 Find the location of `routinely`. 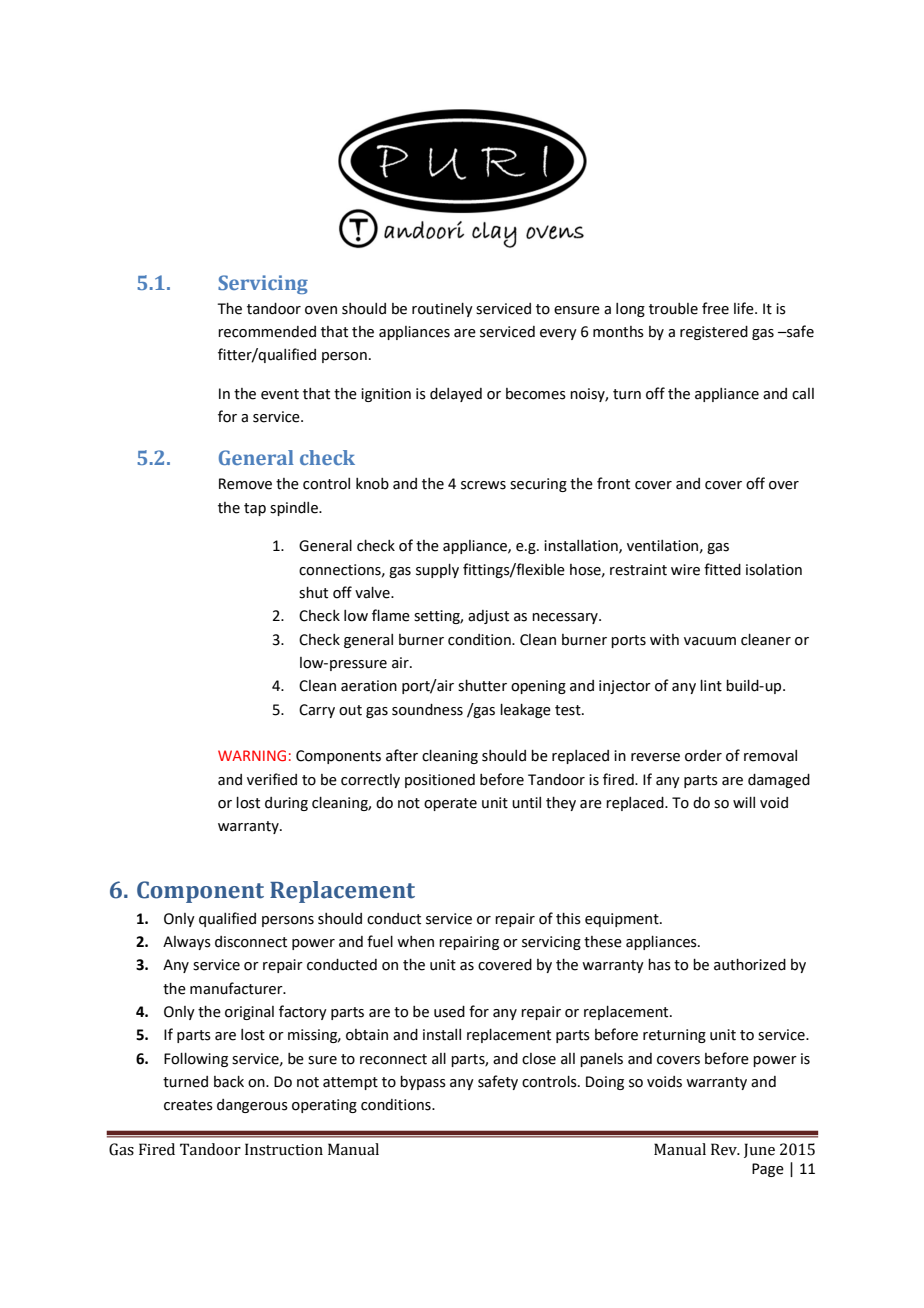

routinely is located at coordinates (442, 310).
